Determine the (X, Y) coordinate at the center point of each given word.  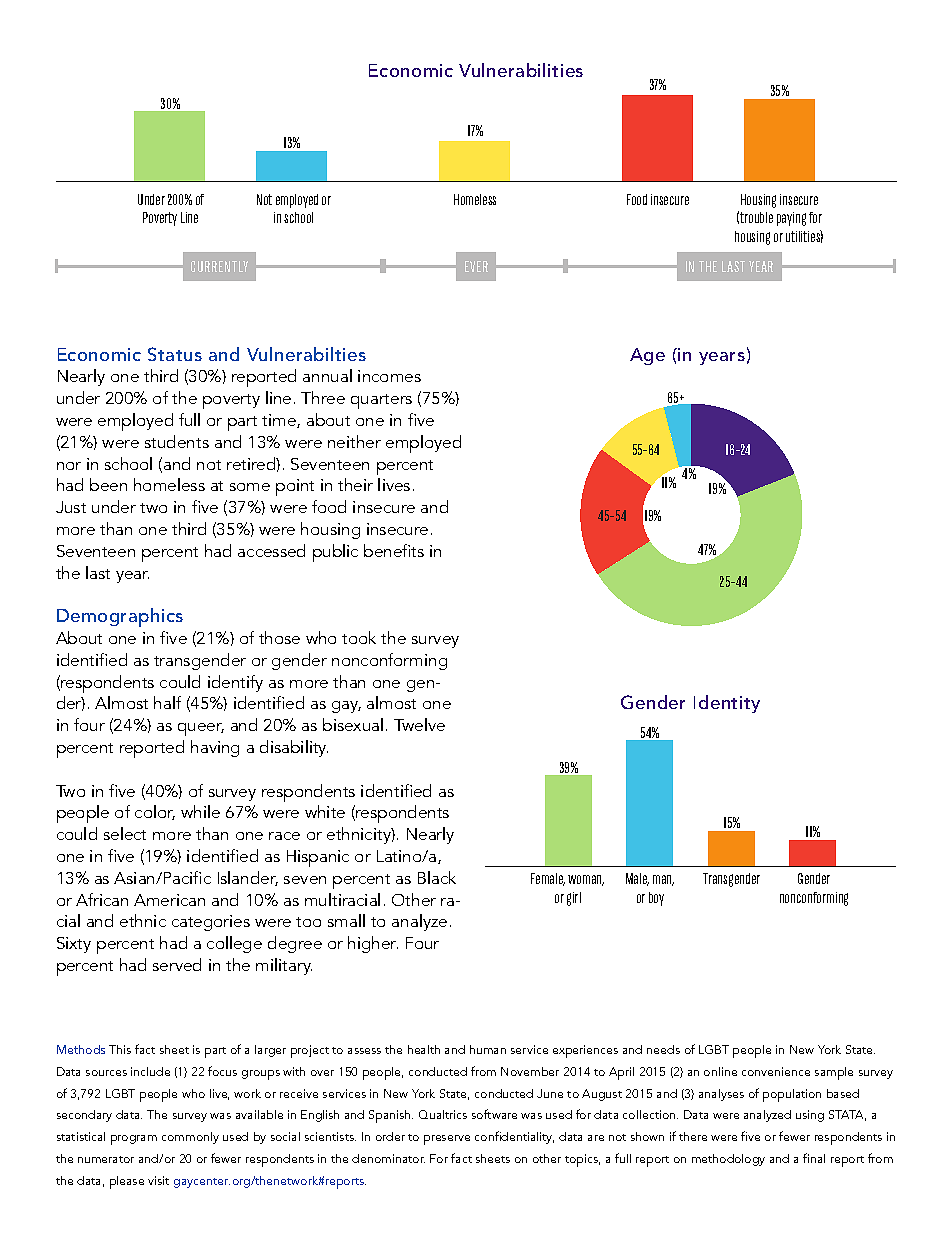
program (134, 1140)
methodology (728, 1160)
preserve (447, 1140)
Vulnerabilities (521, 70)
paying (791, 219)
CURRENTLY (219, 266)
